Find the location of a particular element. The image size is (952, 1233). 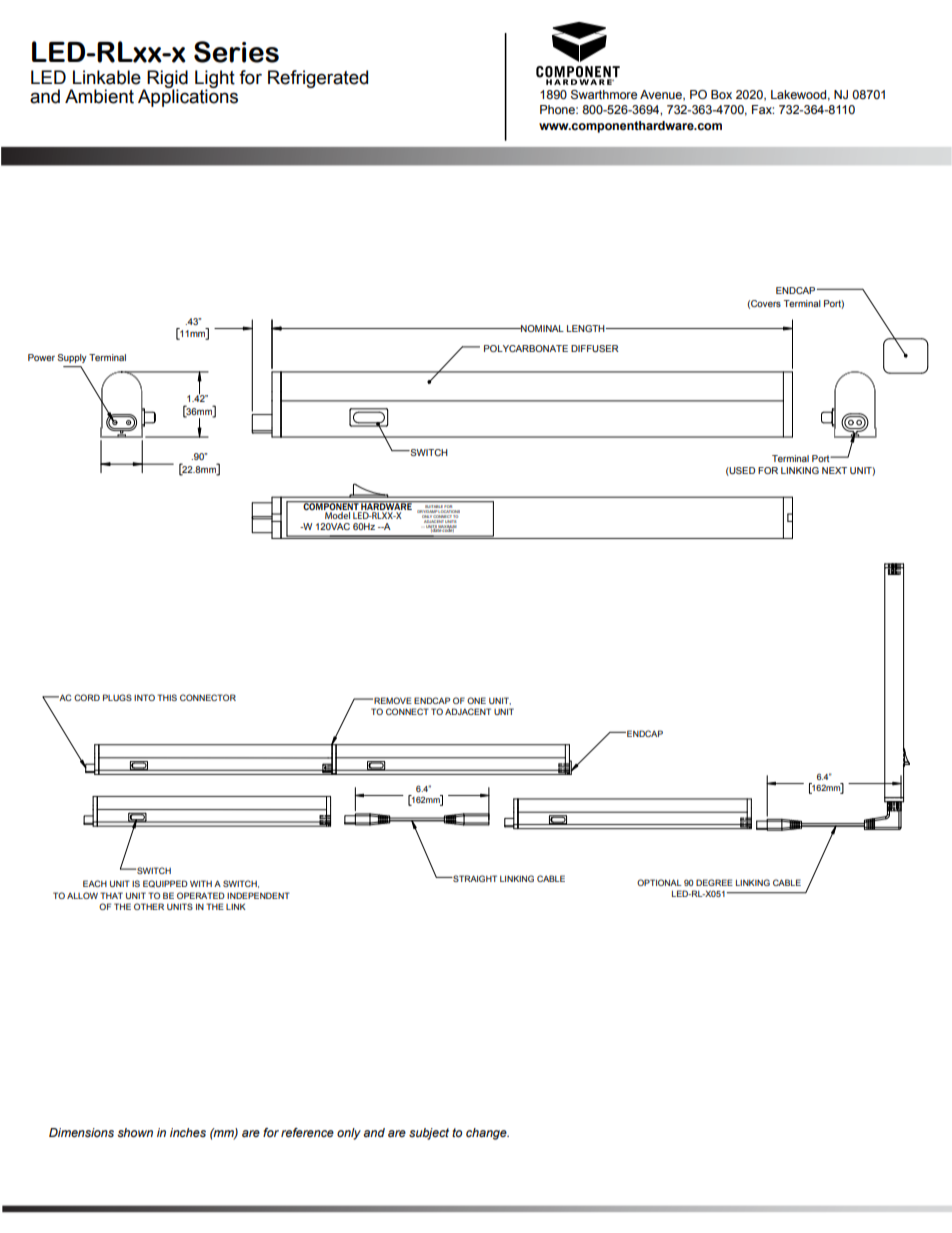

EQUIPPED is located at coordinates (165, 884).
